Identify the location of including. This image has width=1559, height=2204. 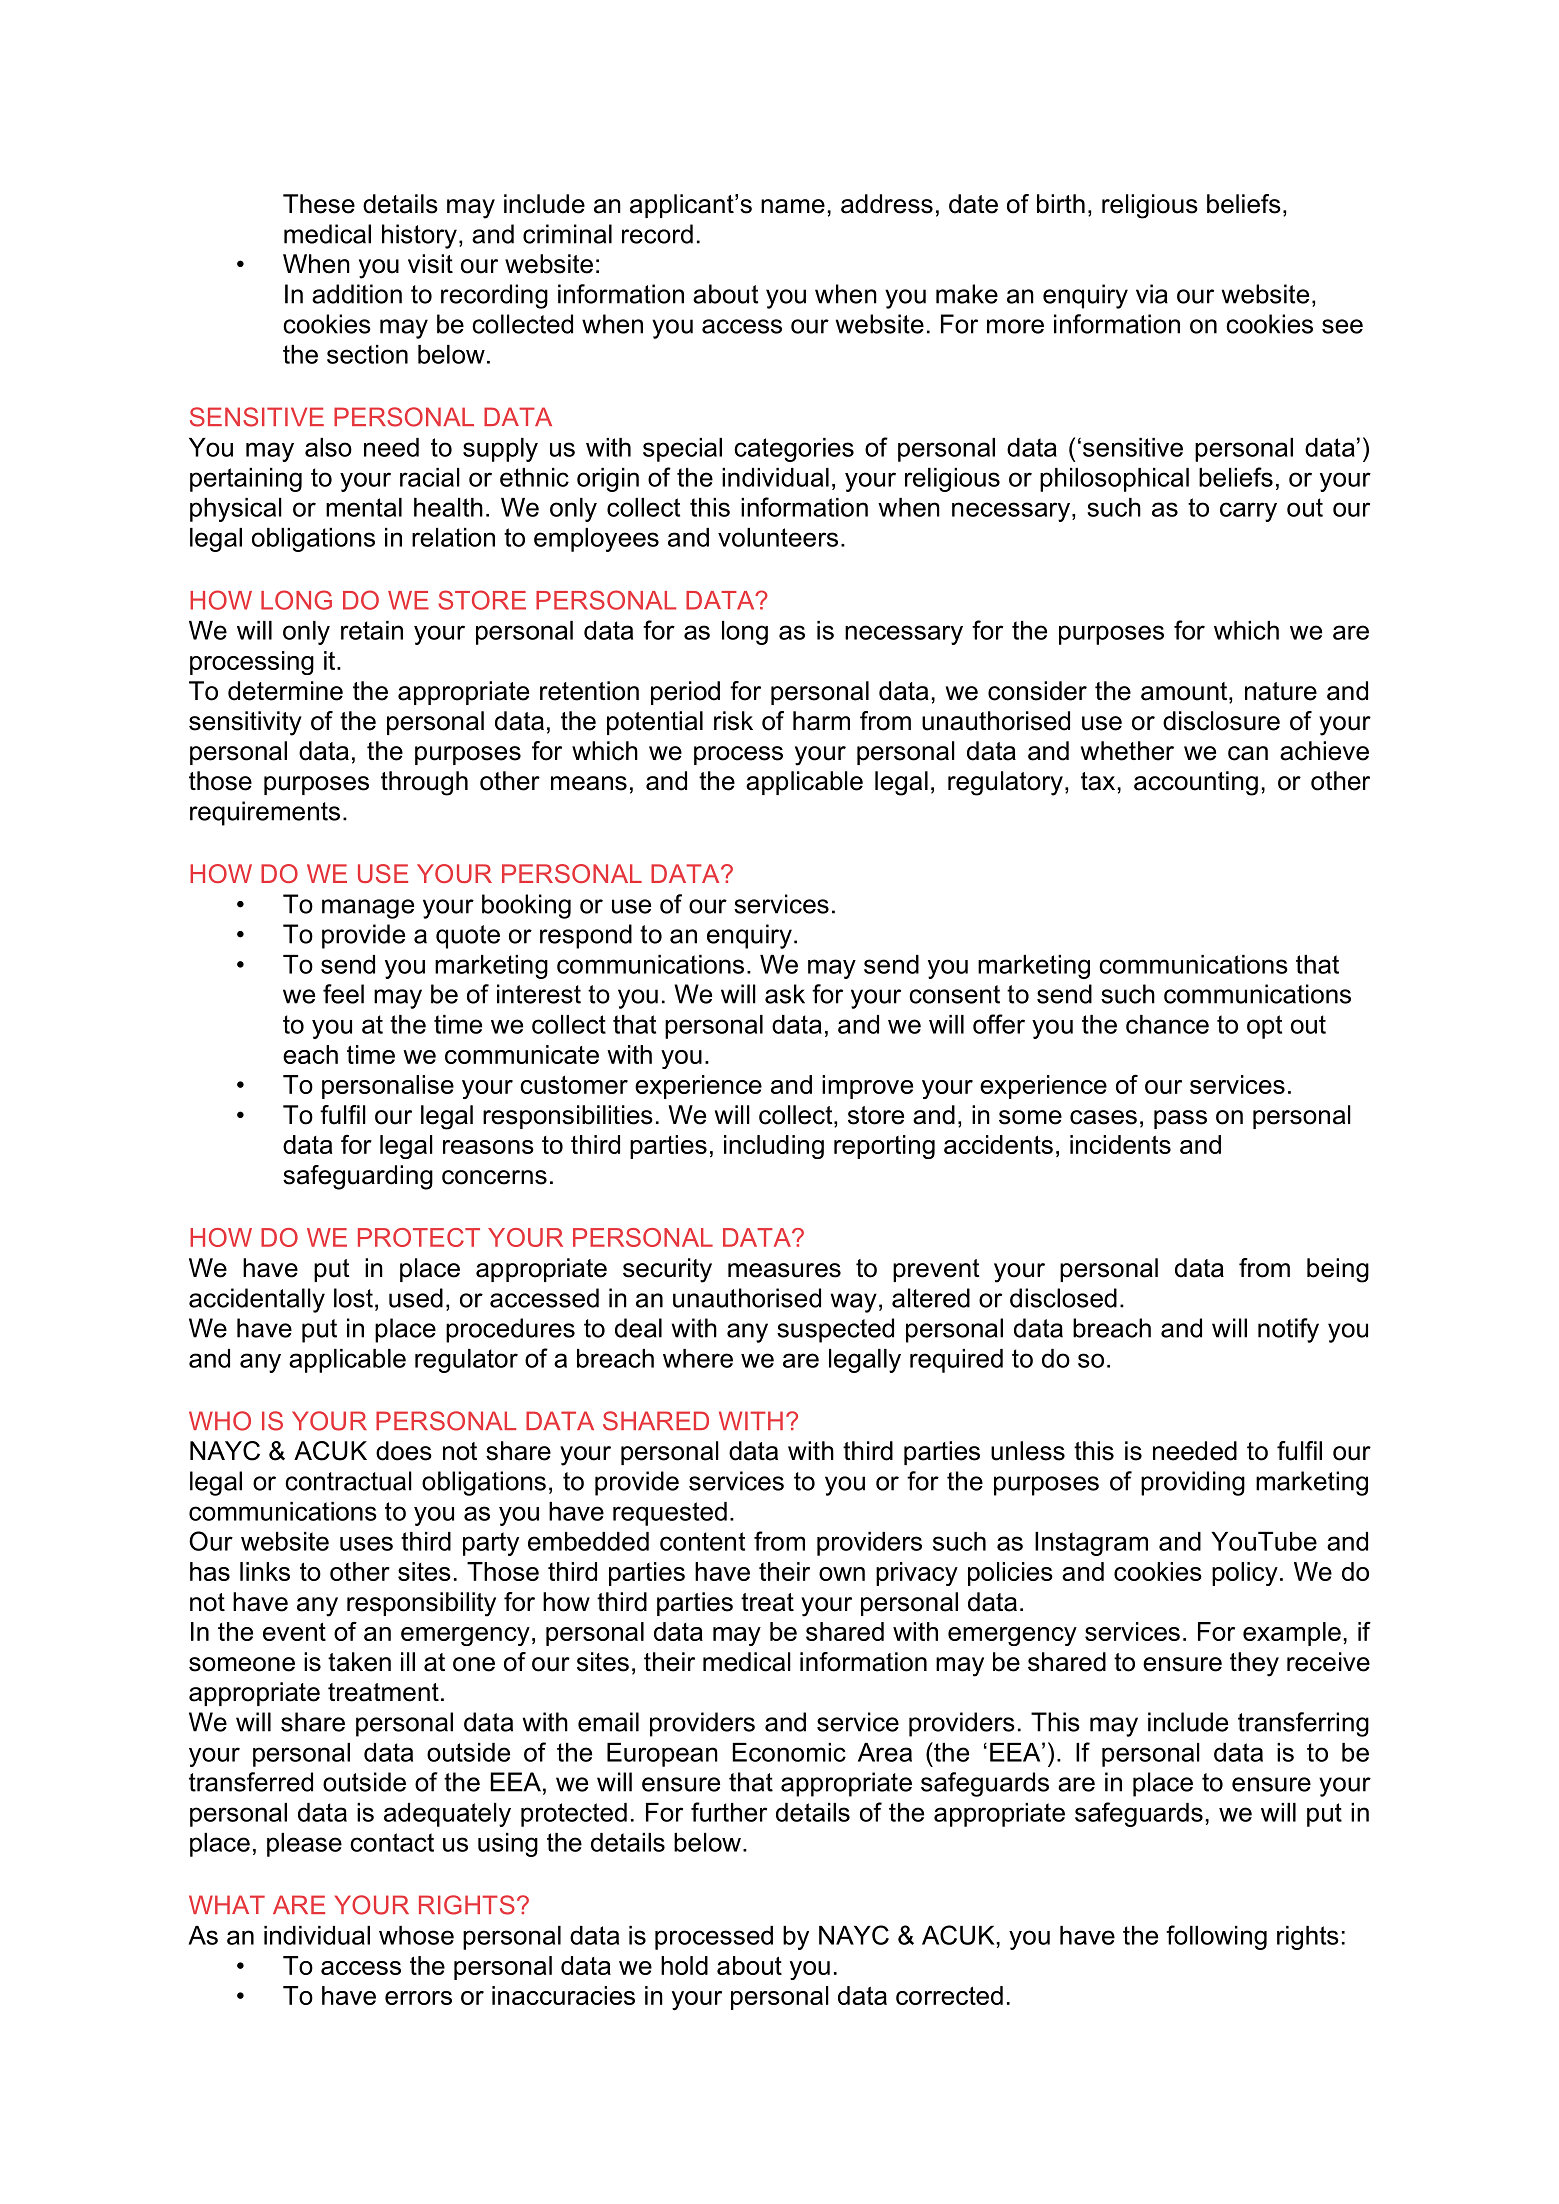
(774, 1147).
